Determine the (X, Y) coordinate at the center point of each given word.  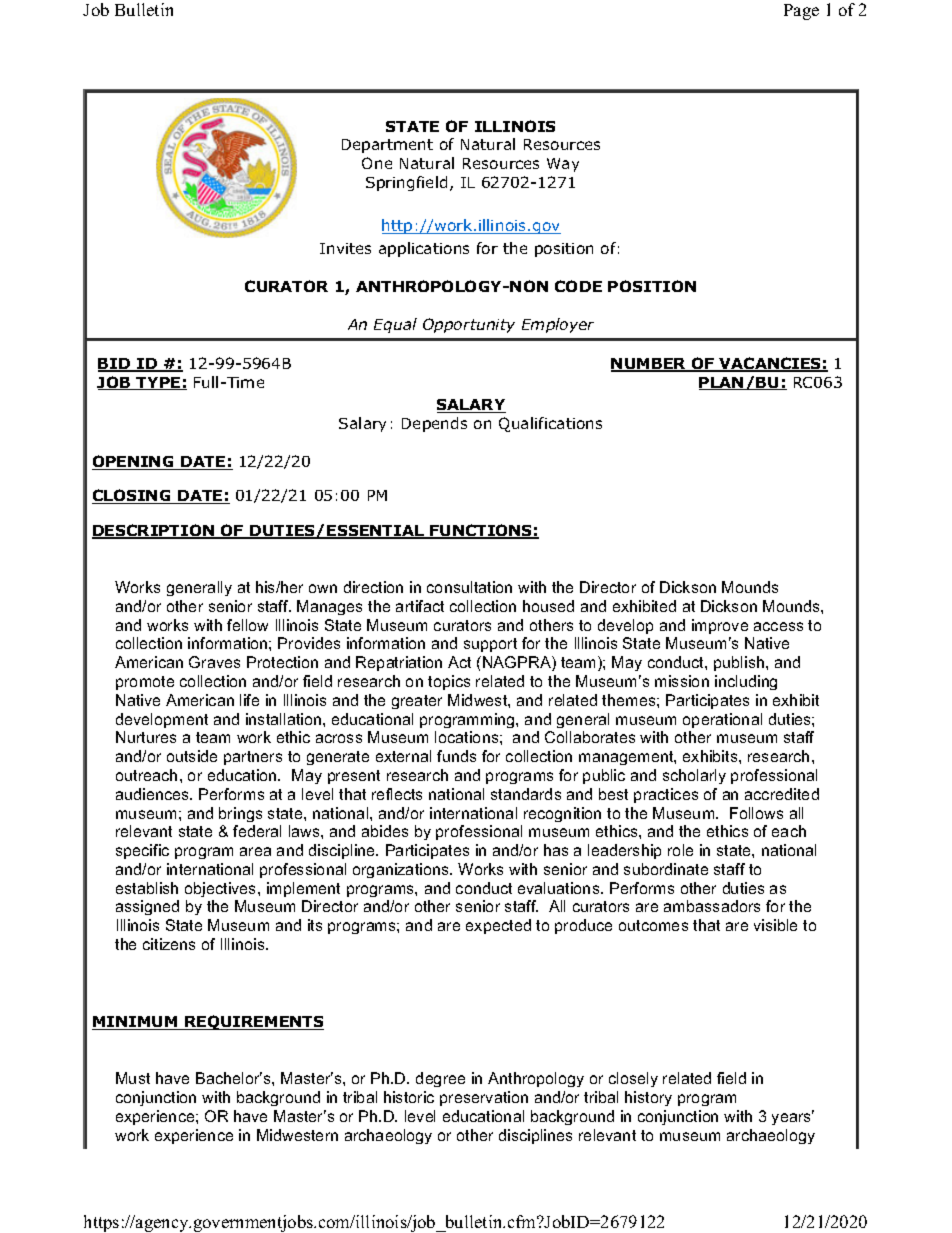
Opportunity (469, 325)
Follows (756, 813)
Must (133, 1078)
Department (387, 146)
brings (240, 814)
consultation (469, 587)
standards (526, 794)
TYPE (158, 383)
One (377, 163)
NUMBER (650, 365)
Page (801, 12)
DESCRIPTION (154, 531)
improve (720, 626)
